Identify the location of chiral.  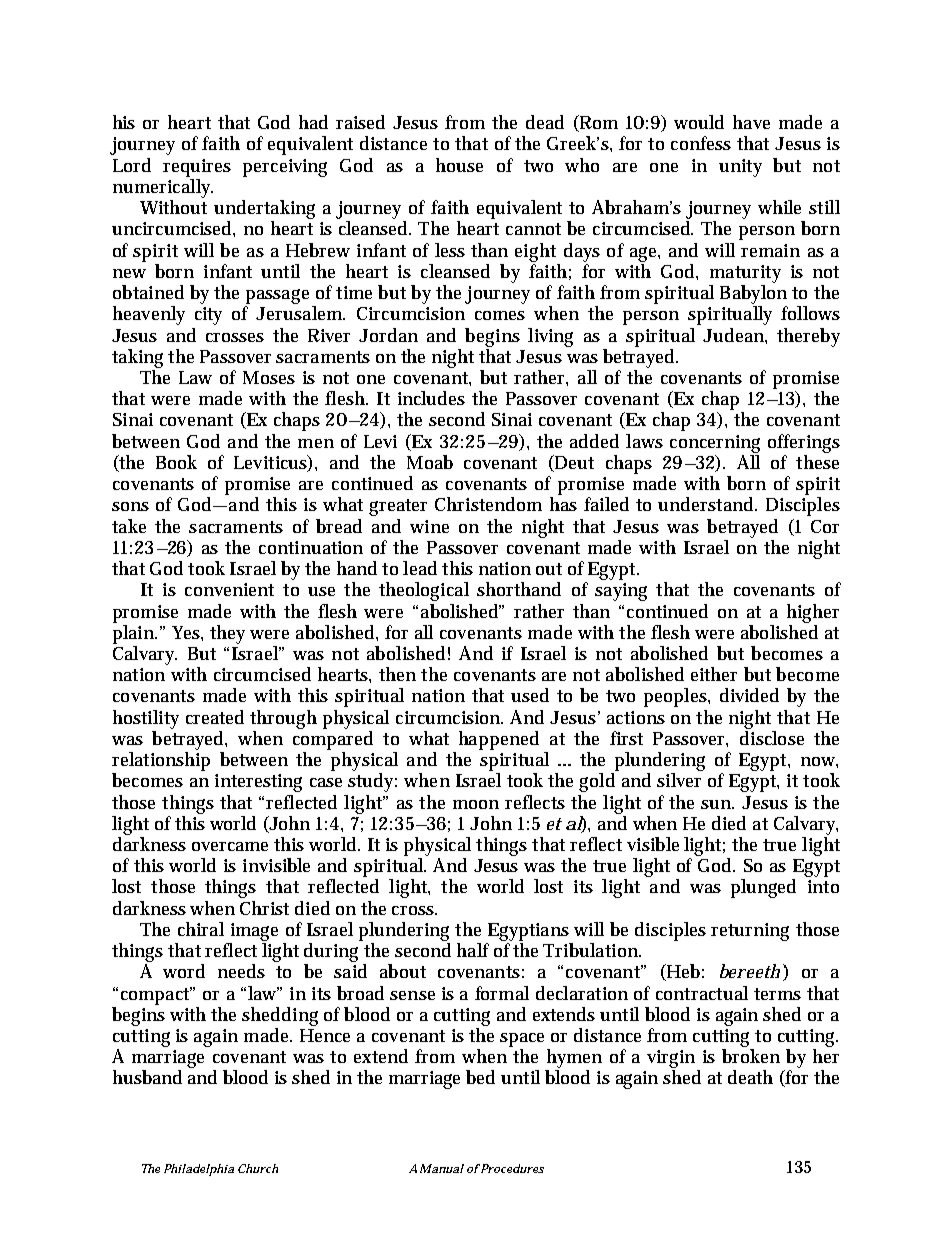
(201, 929).
